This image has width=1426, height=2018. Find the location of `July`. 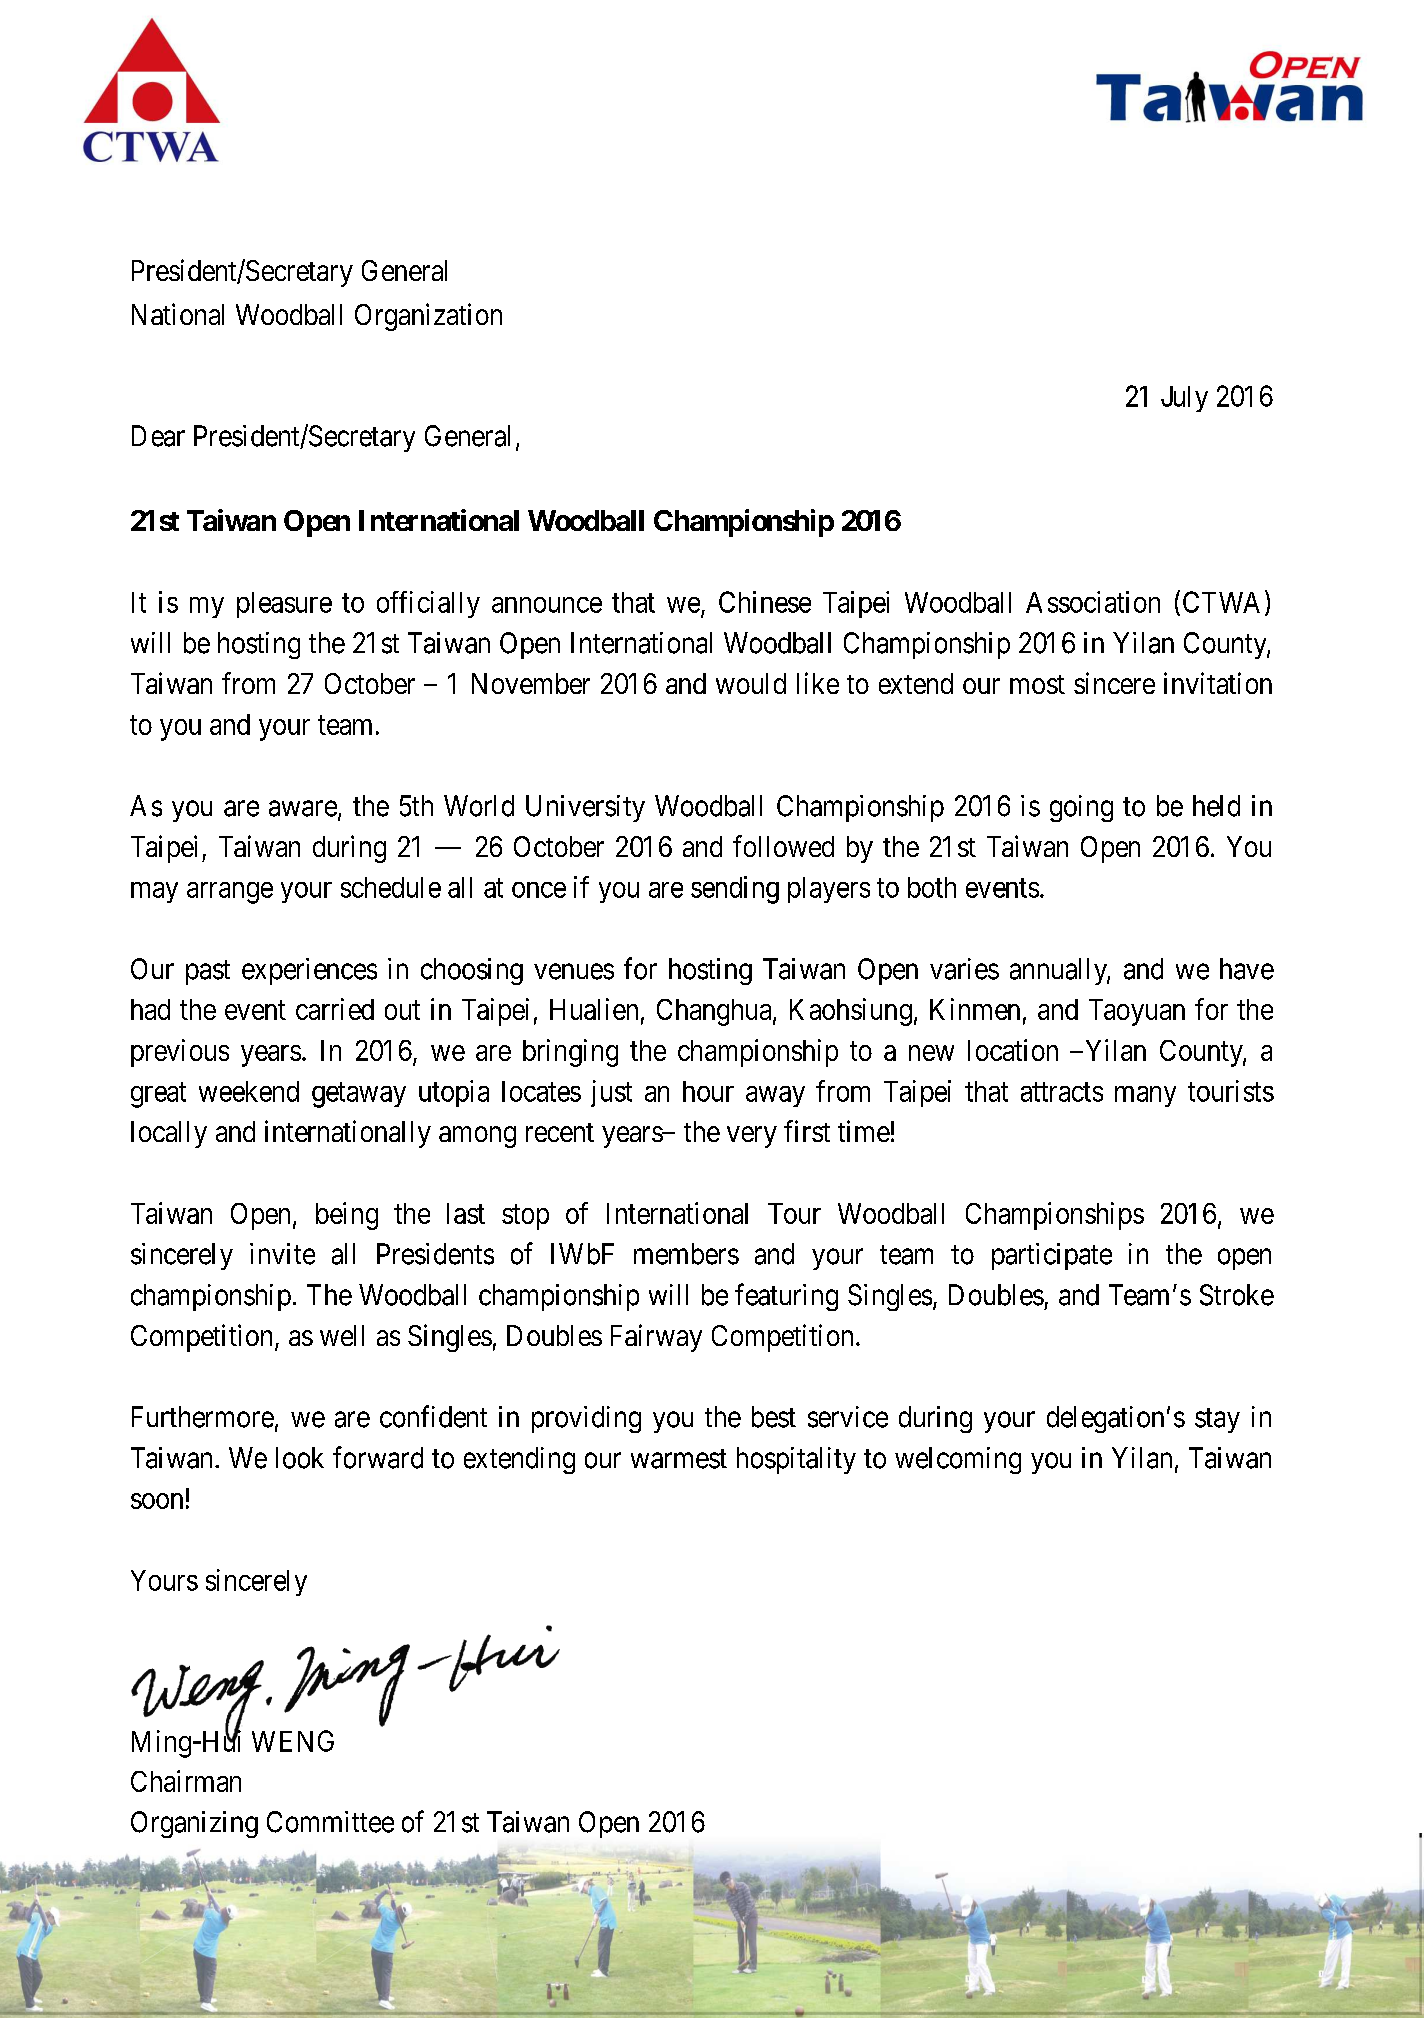

July is located at coordinates (1184, 399).
